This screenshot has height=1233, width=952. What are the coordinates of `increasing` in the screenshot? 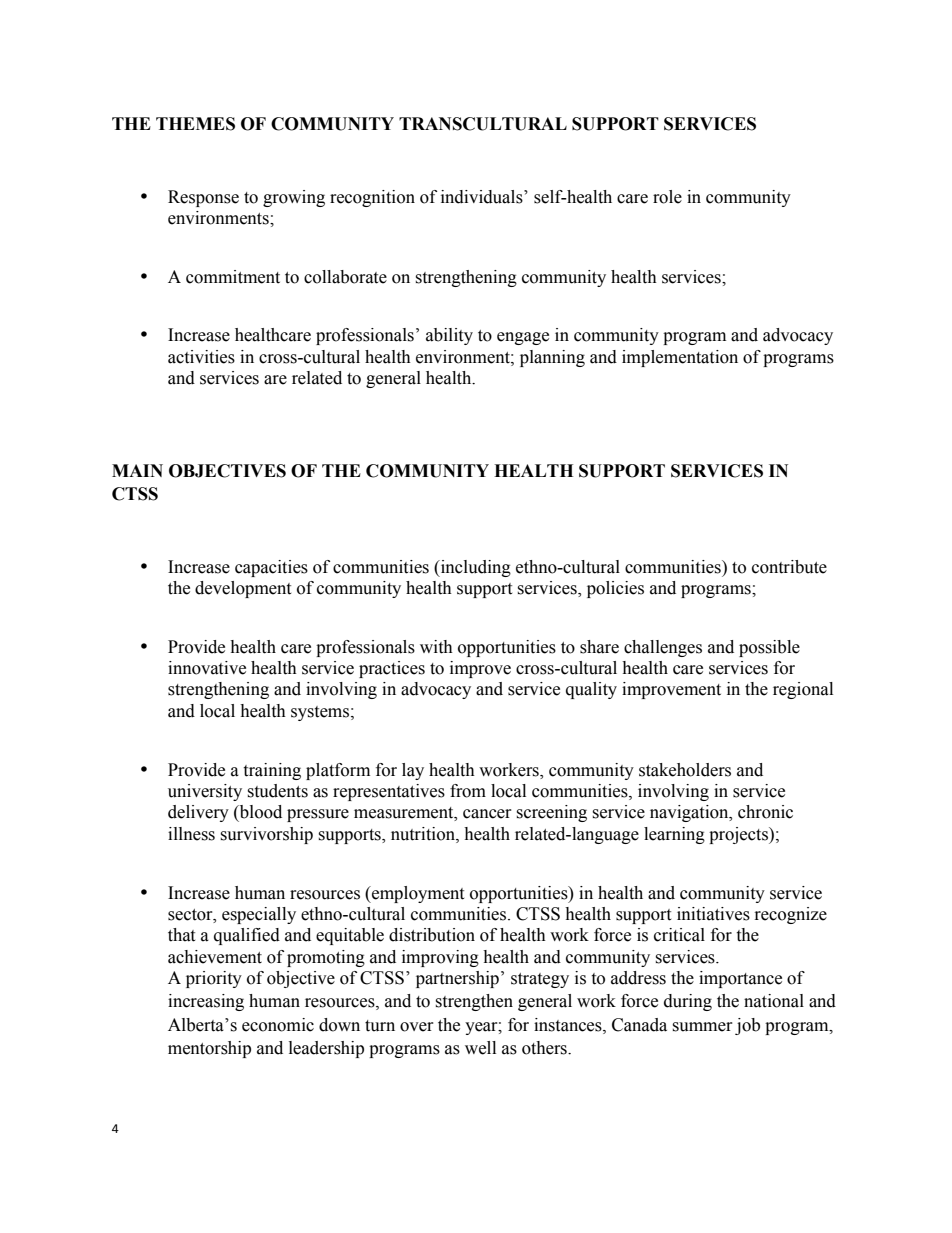 It's located at (206, 1002).
